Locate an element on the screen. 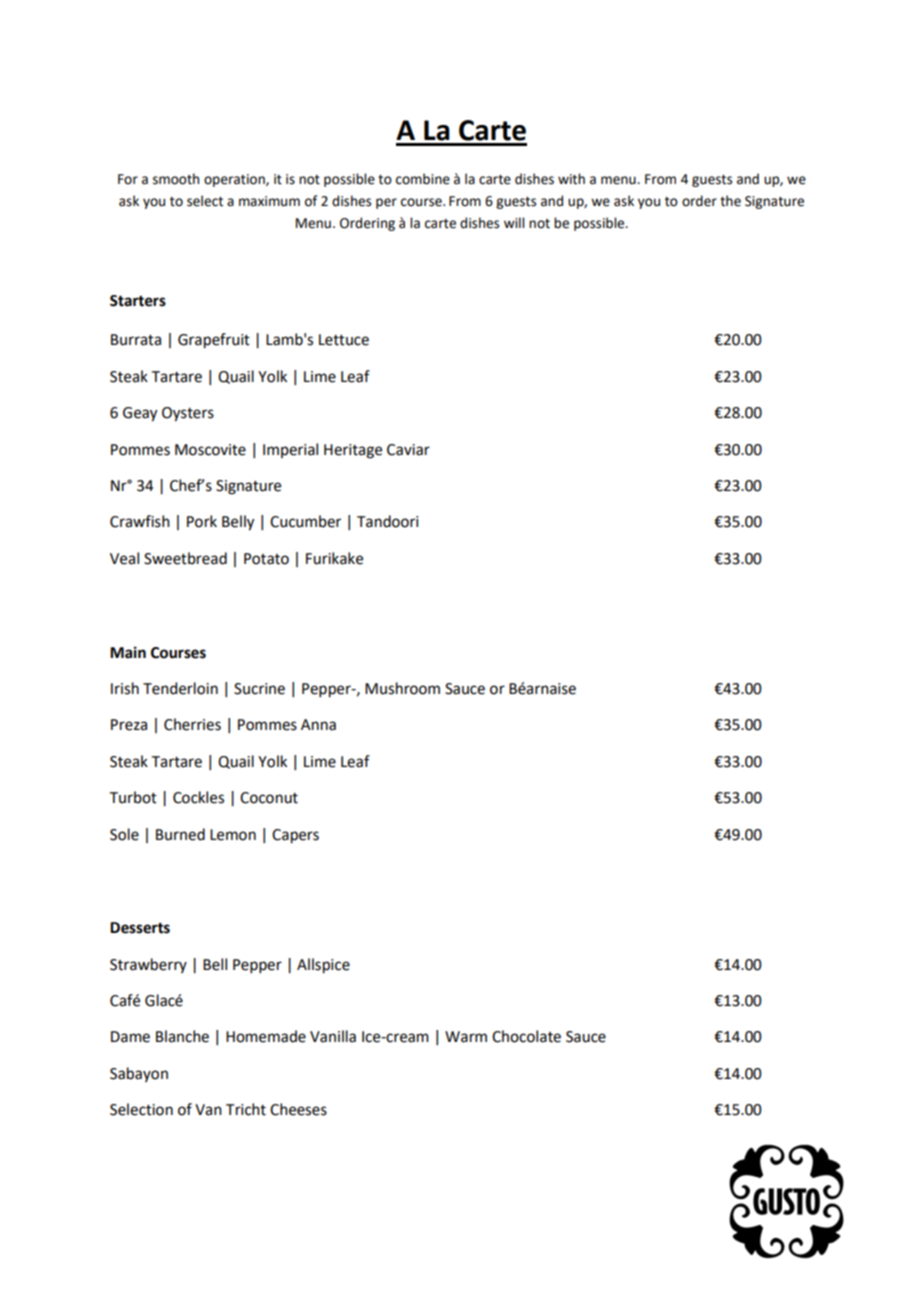  combine is located at coordinates (423, 179).
